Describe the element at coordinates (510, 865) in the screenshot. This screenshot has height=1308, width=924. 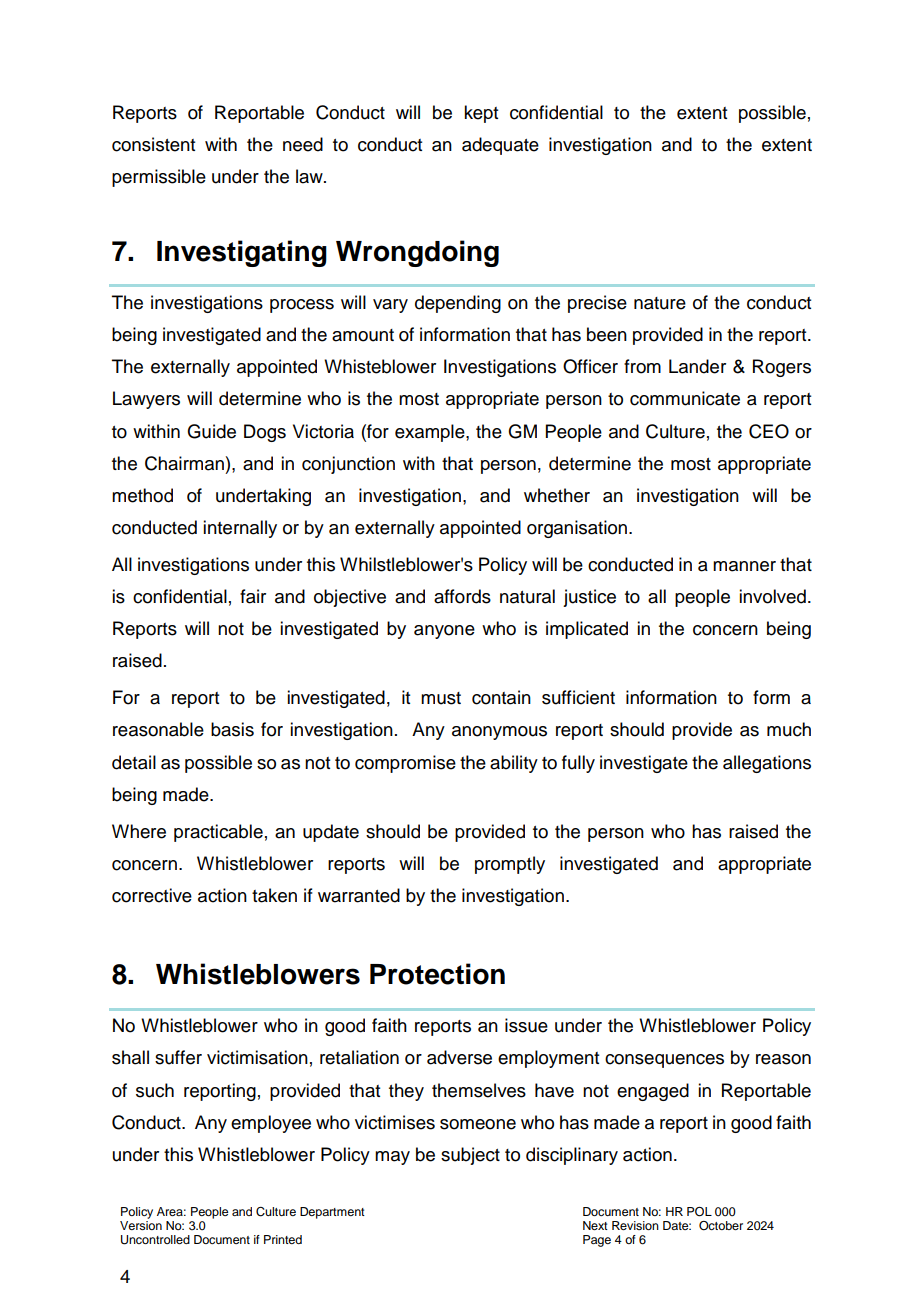
I see `promptly` at that location.
